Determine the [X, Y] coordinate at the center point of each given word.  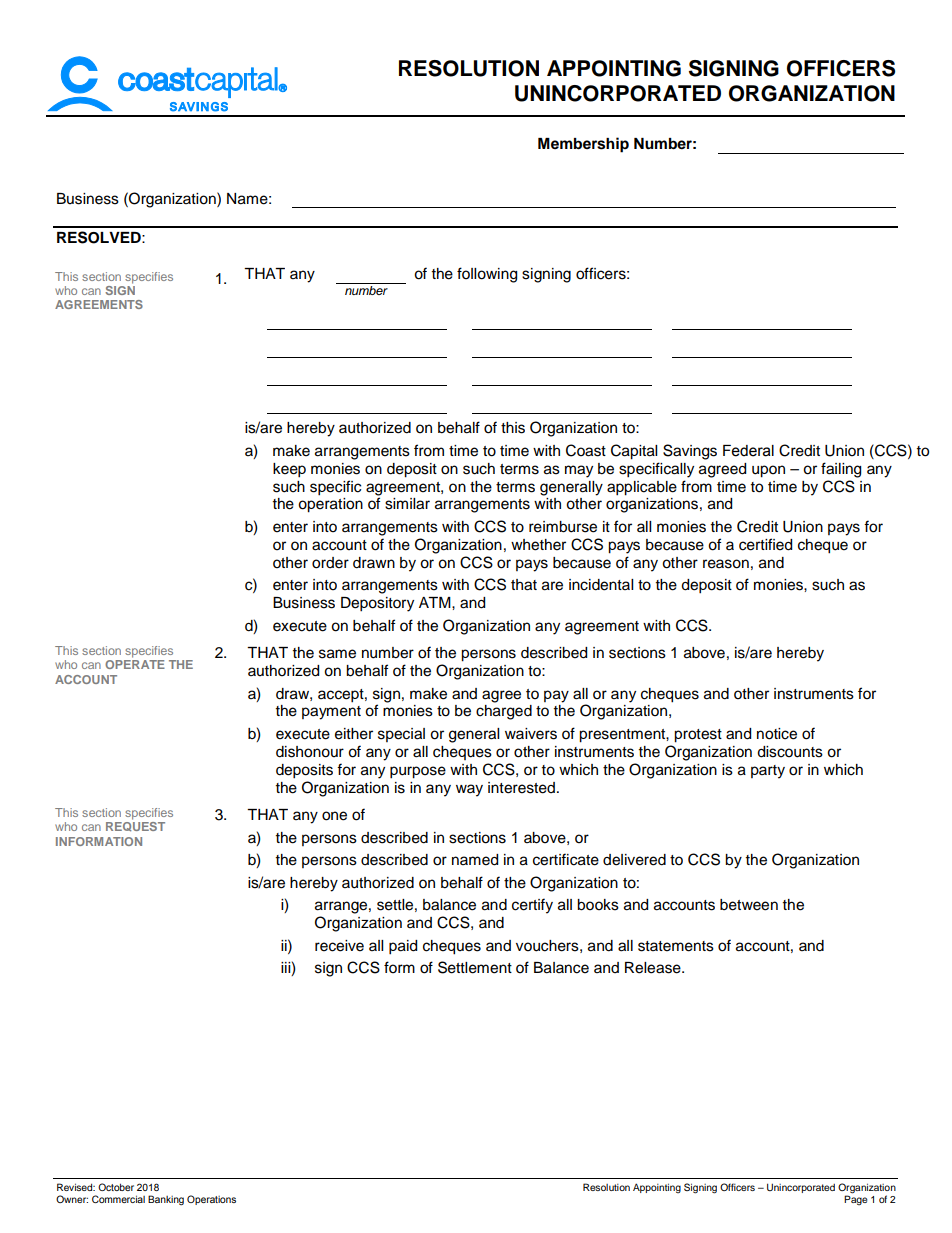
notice [777, 734]
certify [532, 906]
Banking [166, 1200]
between [749, 905]
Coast [586, 450]
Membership [583, 145]
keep [289, 470]
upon [768, 471]
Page [855, 1199]
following [487, 275]
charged [504, 712]
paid [403, 947]
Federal [748, 451]
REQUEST [135, 825]
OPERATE [135, 664]
